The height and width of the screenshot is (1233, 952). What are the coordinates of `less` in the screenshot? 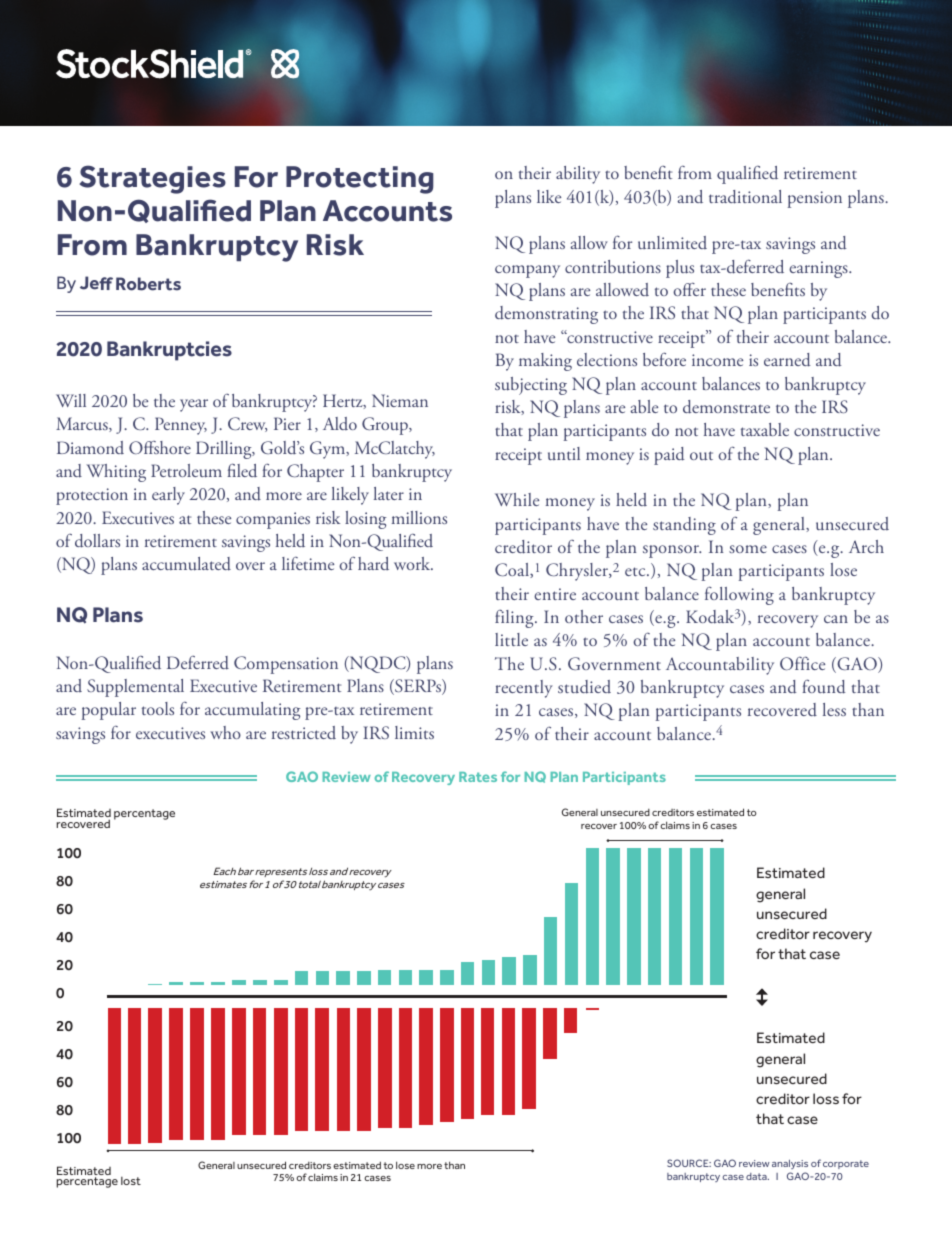 It's located at (834, 709).
